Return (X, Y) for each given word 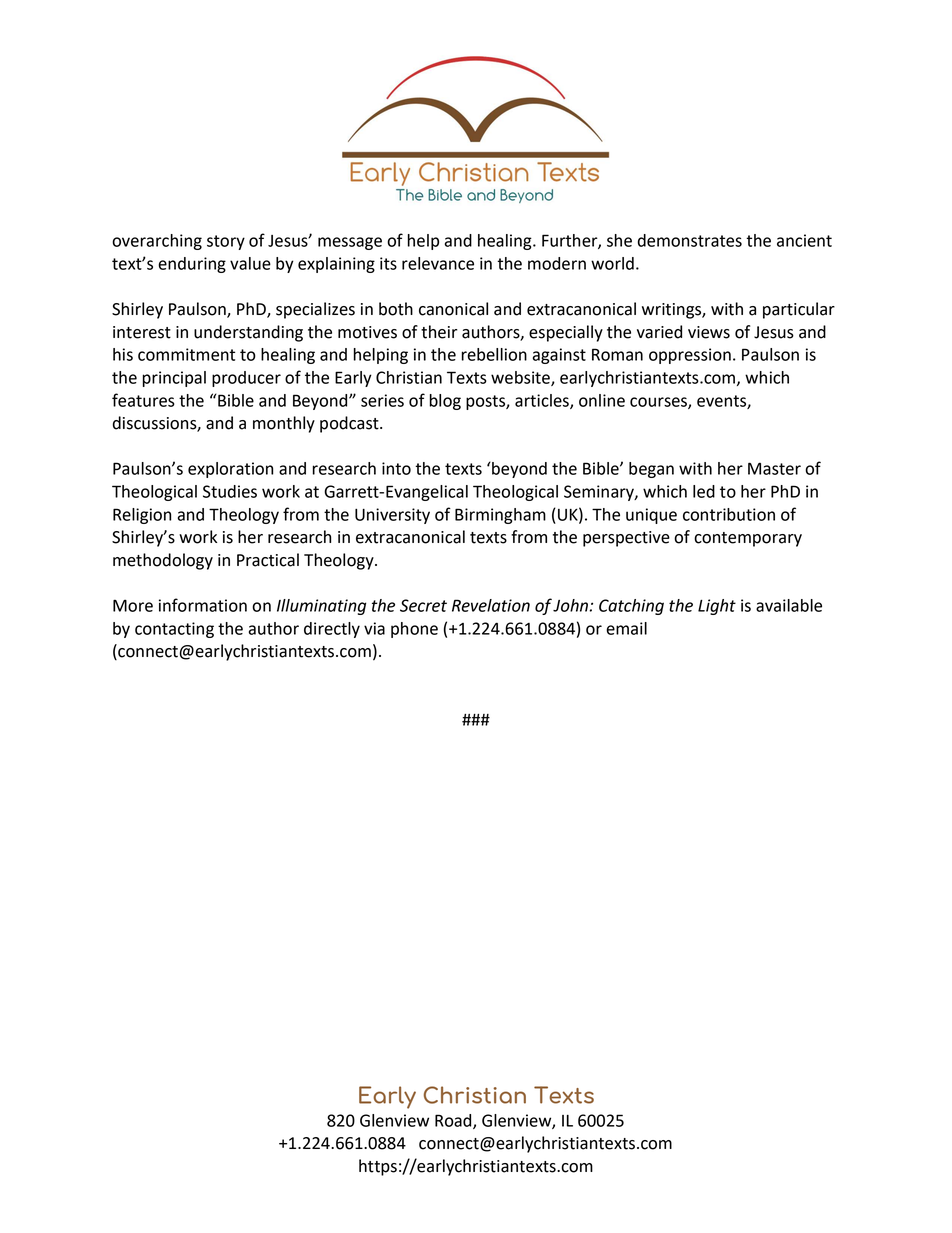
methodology (163, 561)
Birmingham (500, 516)
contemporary (748, 539)
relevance (438, 263)
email (626, 628)
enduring (192, 265)
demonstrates (690, 240)
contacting (174, 630)
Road (454, 1121)
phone (414, 630)
